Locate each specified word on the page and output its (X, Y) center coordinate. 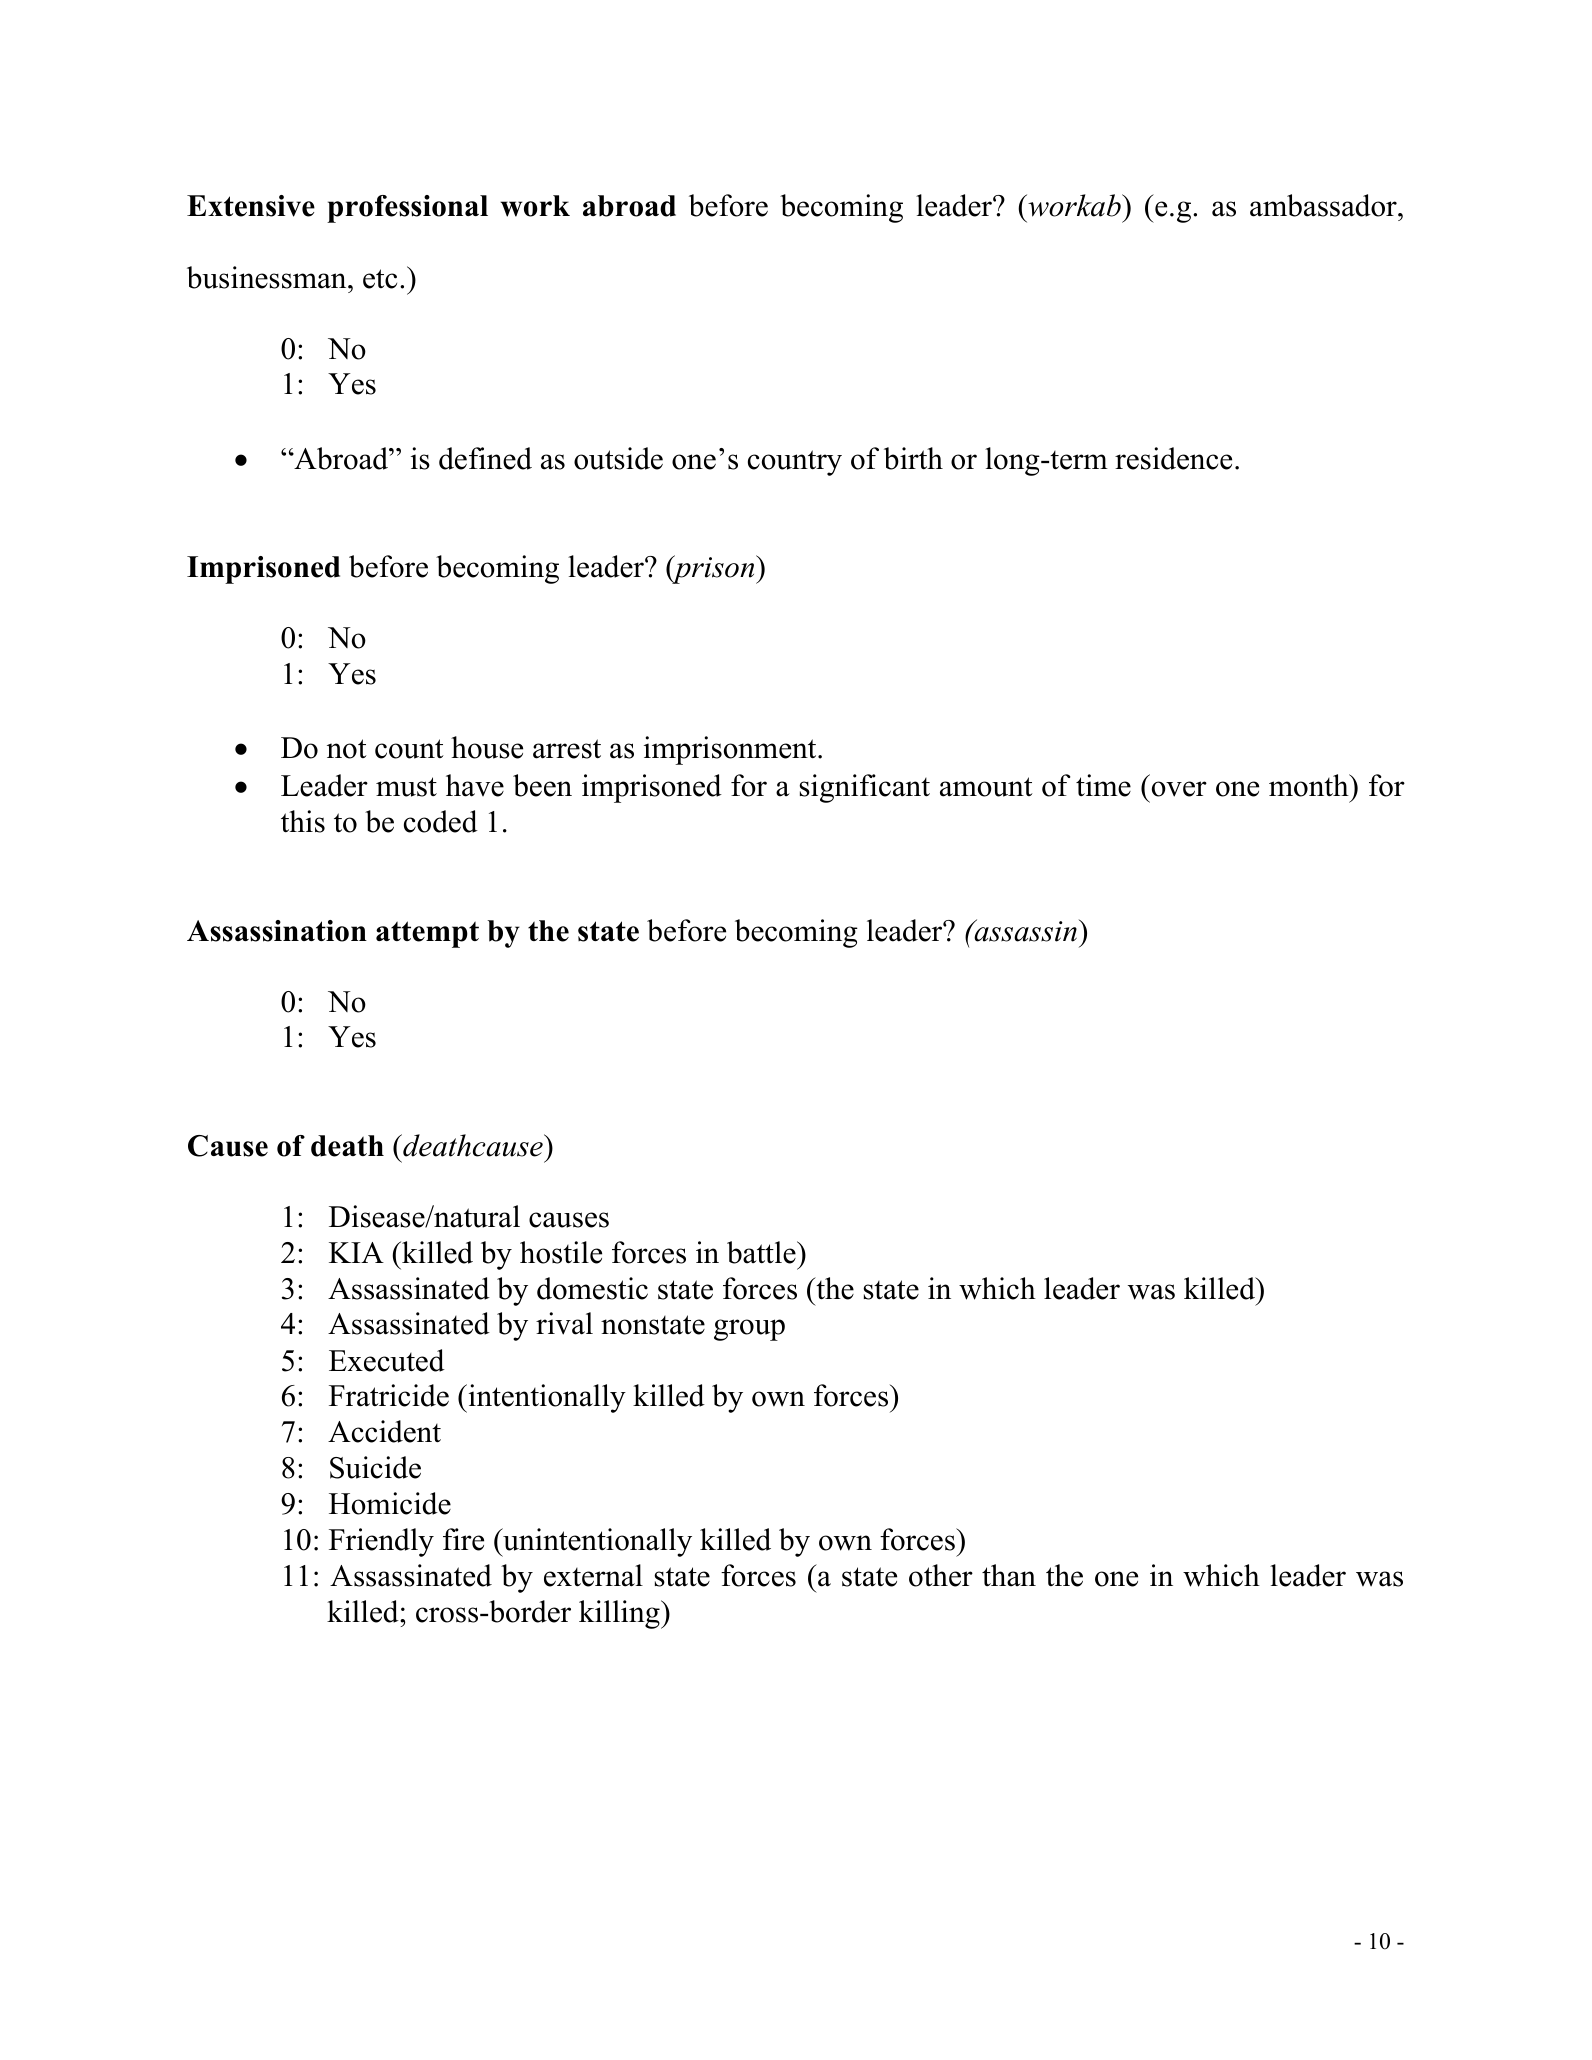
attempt (427, 934)
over (1179, 789)
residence (1173, 458)
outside (618, 458)
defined (485, 458)
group (749, 1330)
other (941, 1575)
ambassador (1324, 205)
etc (380, 279)
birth (913, 458)
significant (864, 788)
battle (762, 1252)
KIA (356, 1252)
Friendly (381, 1542)
